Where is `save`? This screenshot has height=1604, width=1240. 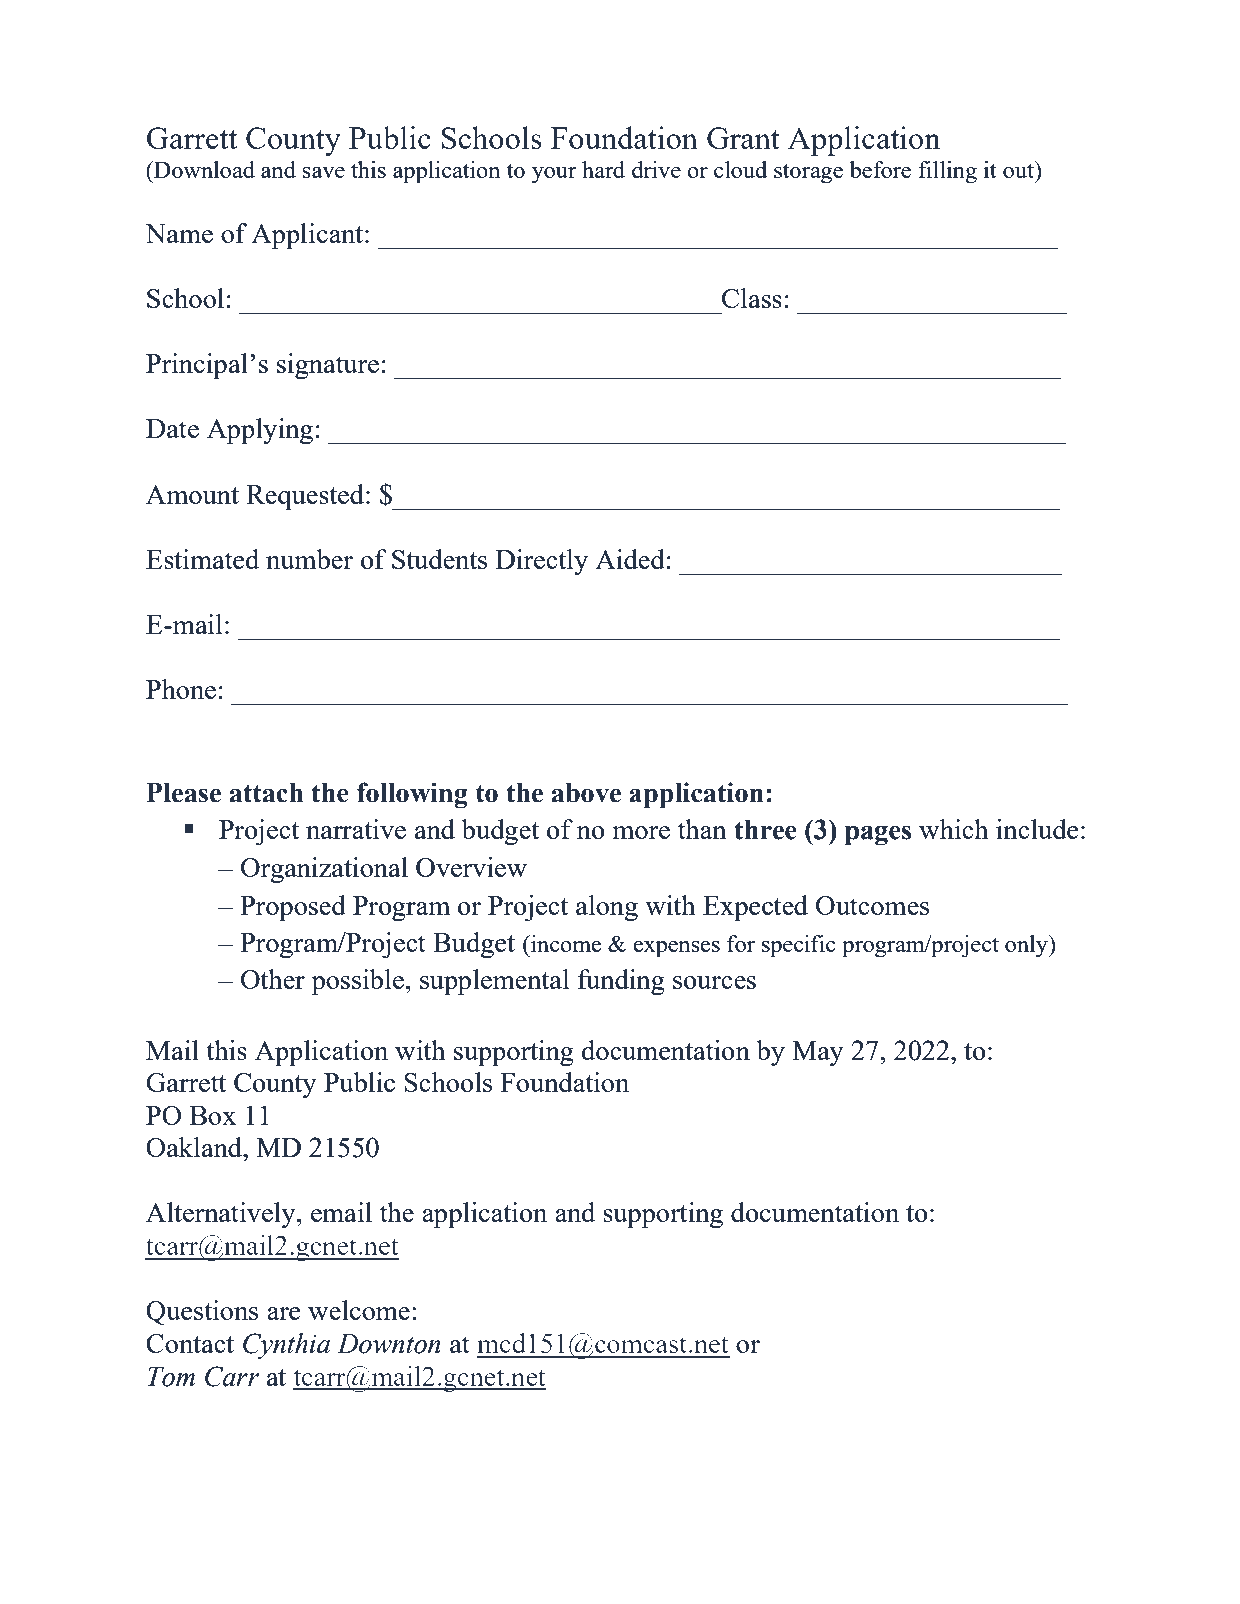 save is located at coordinates (323, 172).
